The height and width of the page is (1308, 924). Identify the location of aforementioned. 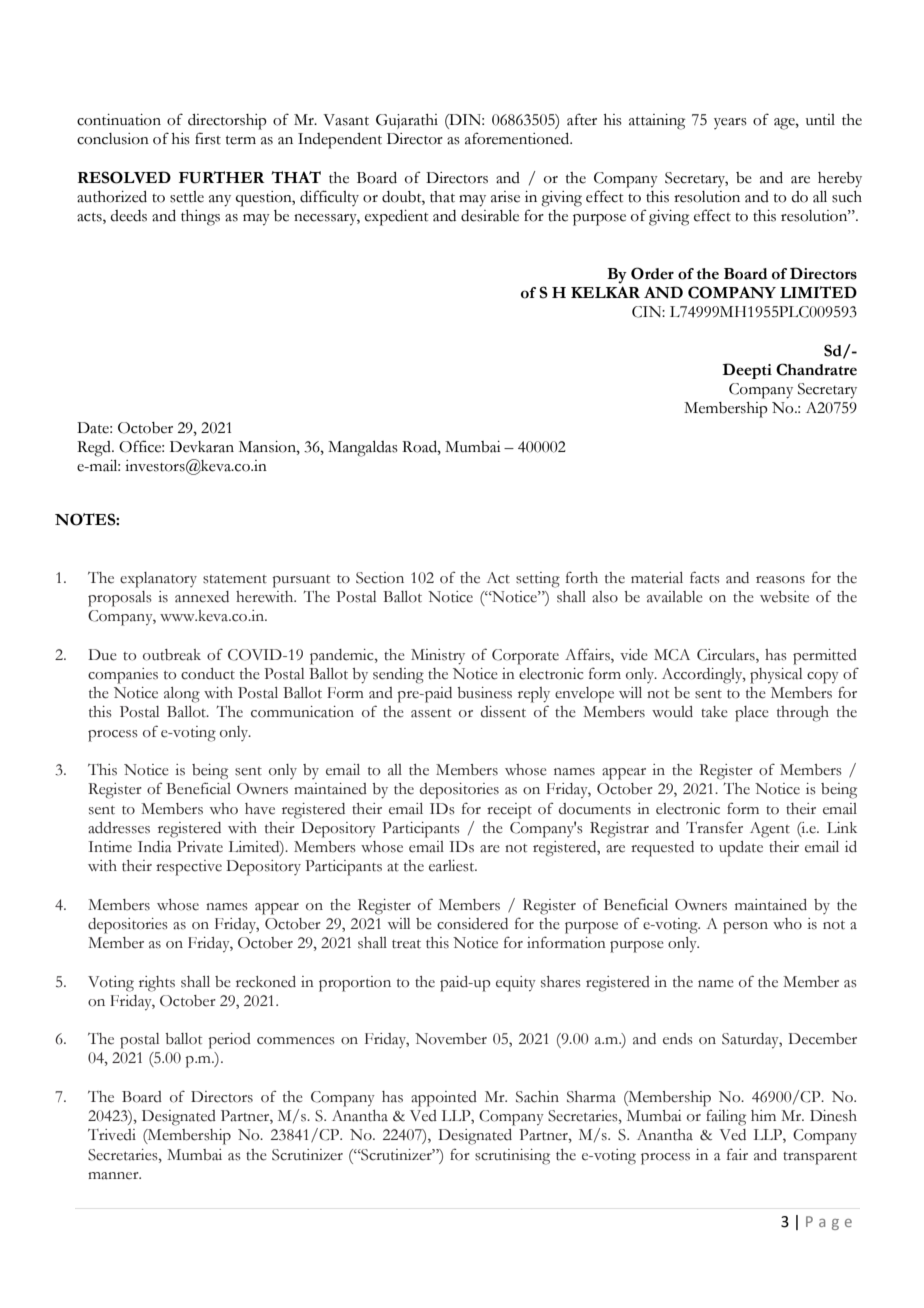
(518, 138).
